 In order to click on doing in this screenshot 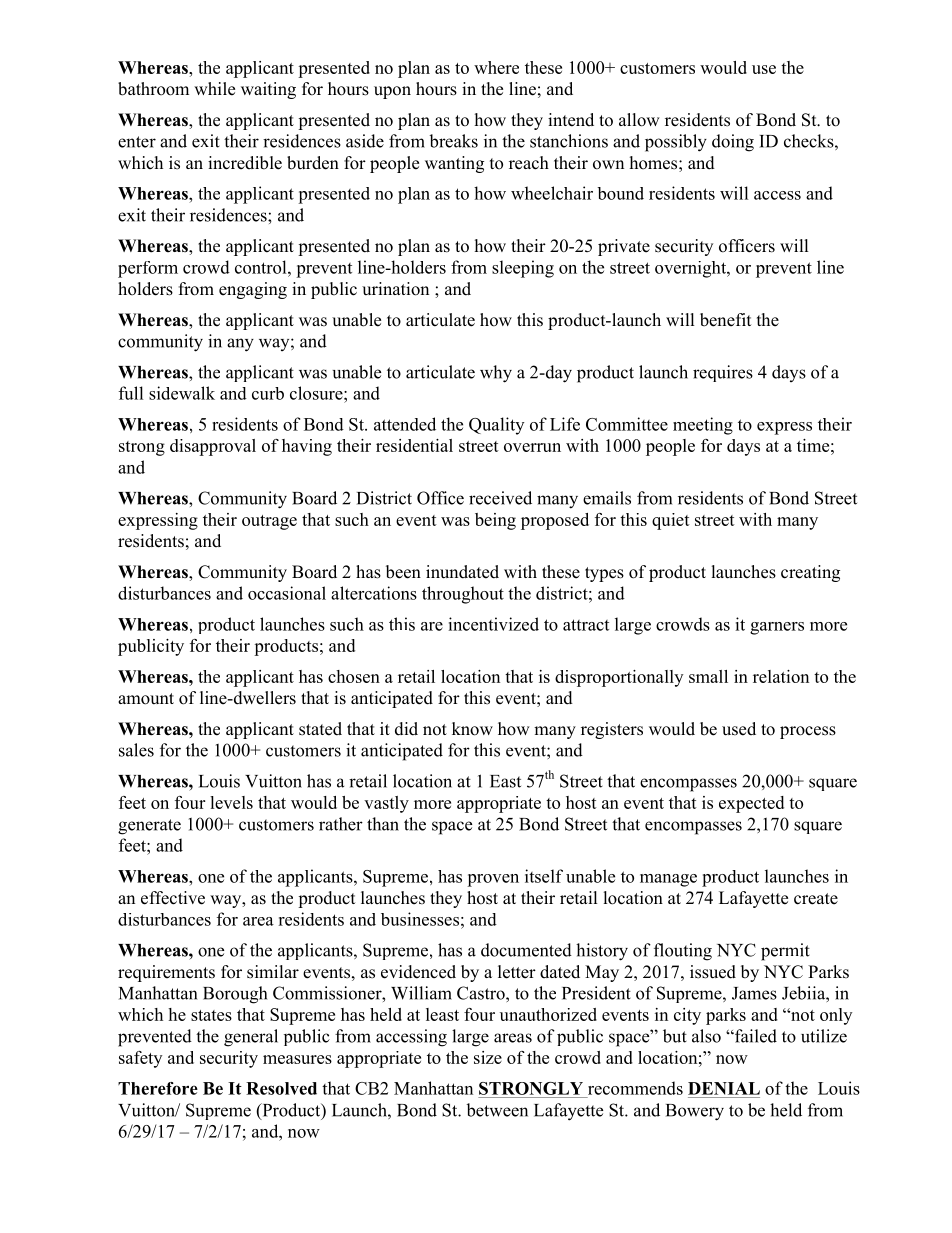, I will do `click(733, 143)`.
